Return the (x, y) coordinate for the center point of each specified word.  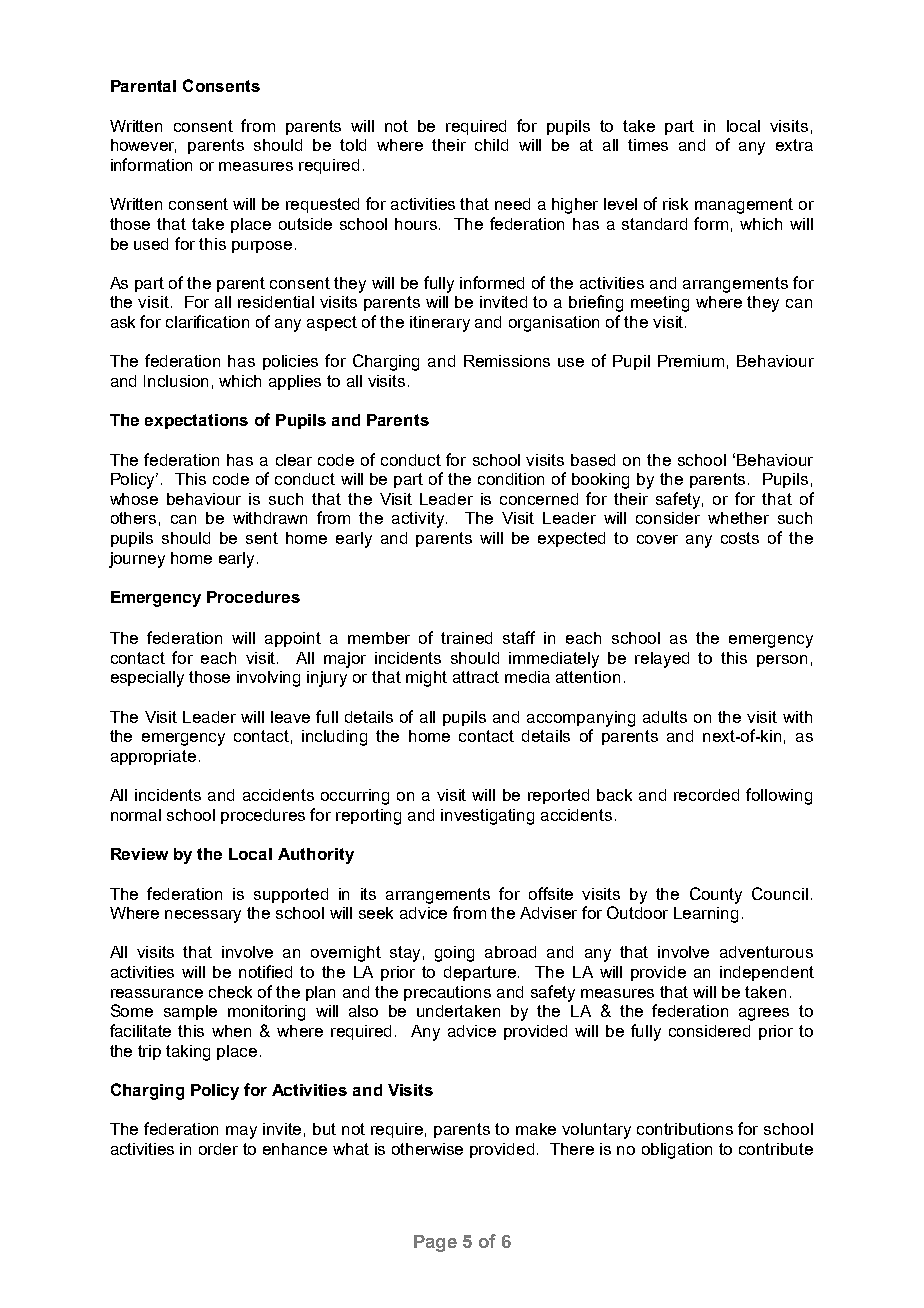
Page (435, 1243)
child (491, 145)
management (744, 206)
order (218, 1149)
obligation (677, 1151)
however (143, 146)
